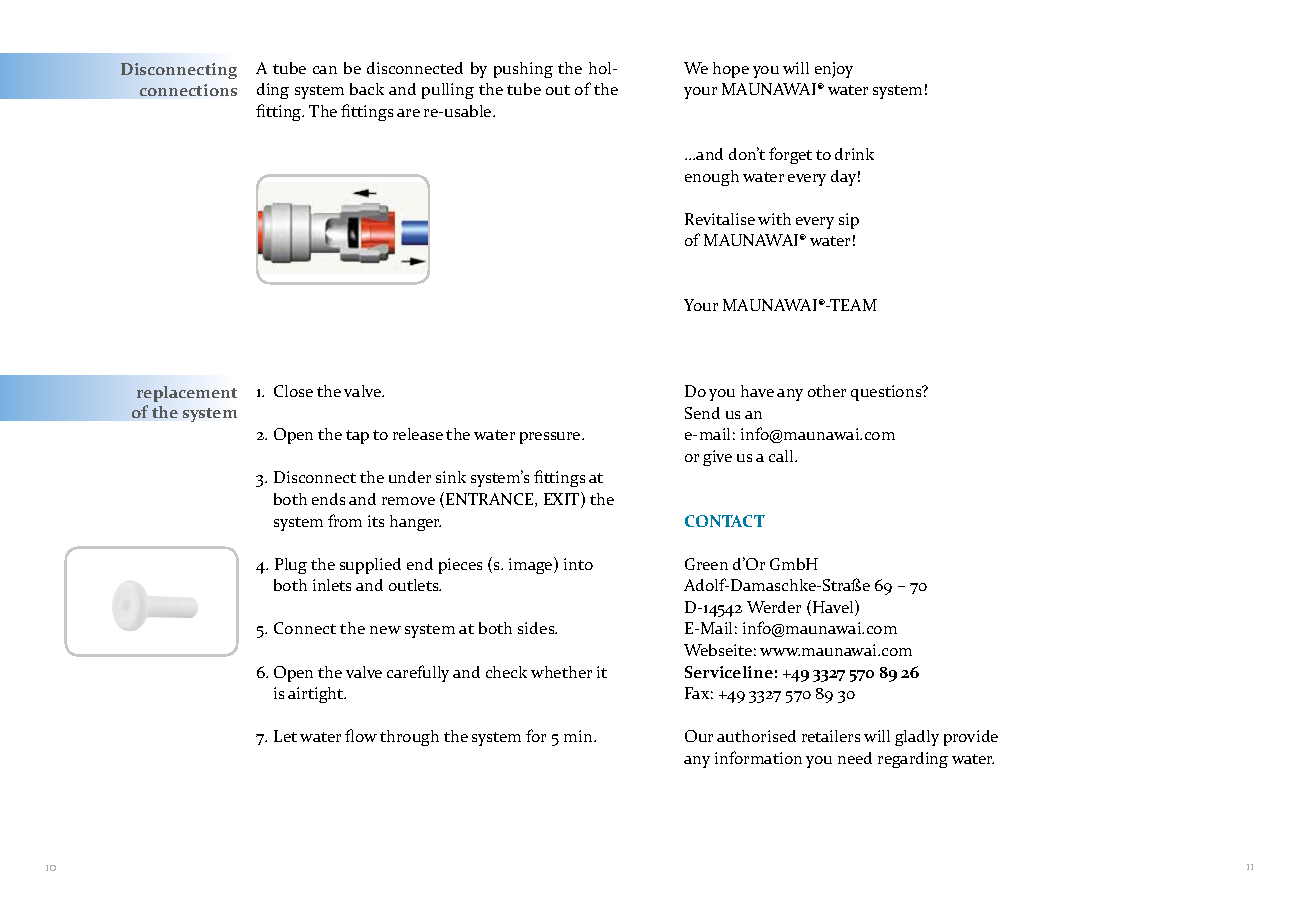 The width and height of the screenshot is (1303, 924). What do you see at coordinates (834, 70) in the screenshot?
I see `enjoy` at bounding box center [834, 70].
